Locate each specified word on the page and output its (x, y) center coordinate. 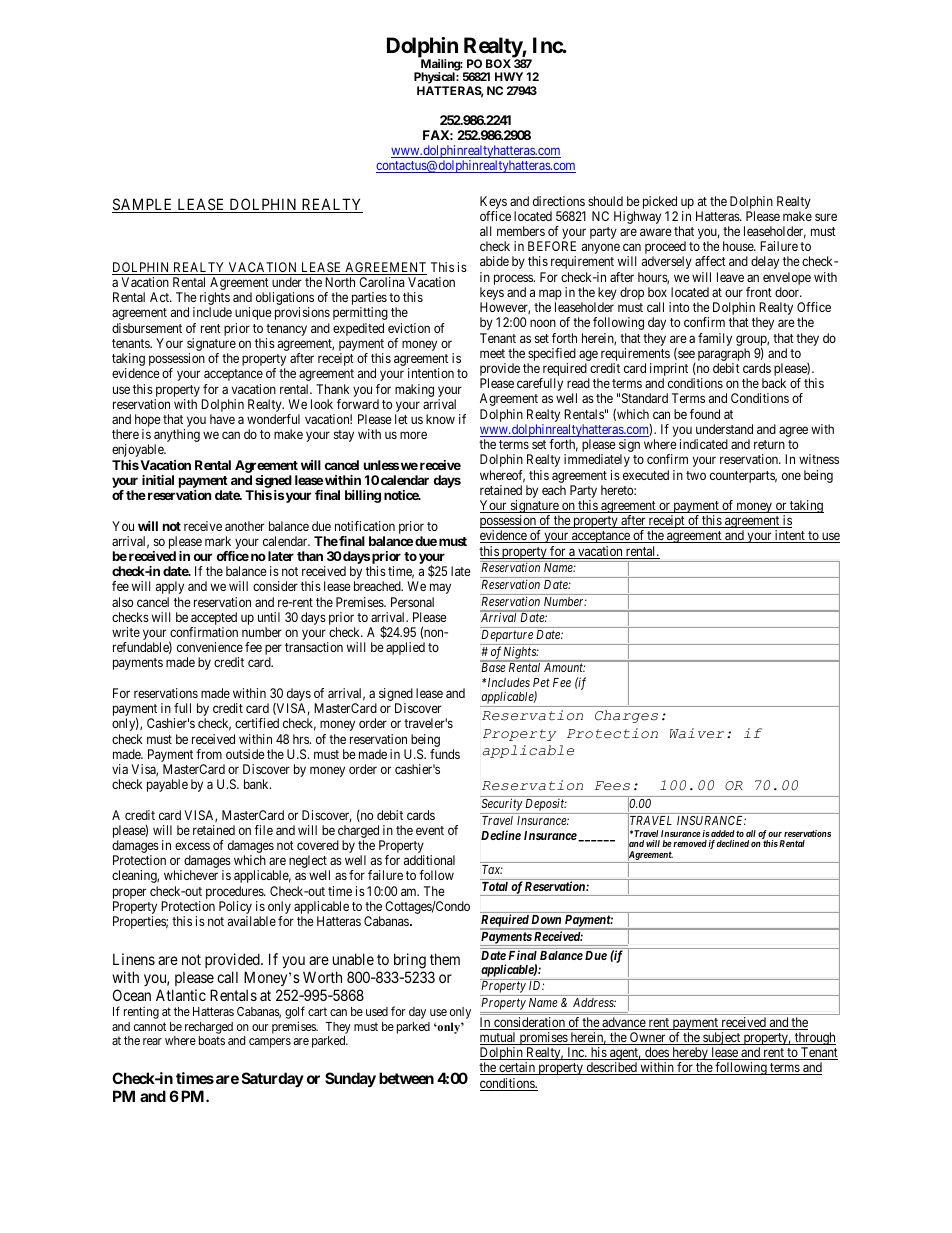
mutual (499, 1038)
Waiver (697, 733)
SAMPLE (143, 205)
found (705, 414)
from (209, 754)
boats (212, 1040)
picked (660, 202)
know (440, 419)
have (222, 419)
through (814, 1040)
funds (445, 754)
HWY (509, 76)
